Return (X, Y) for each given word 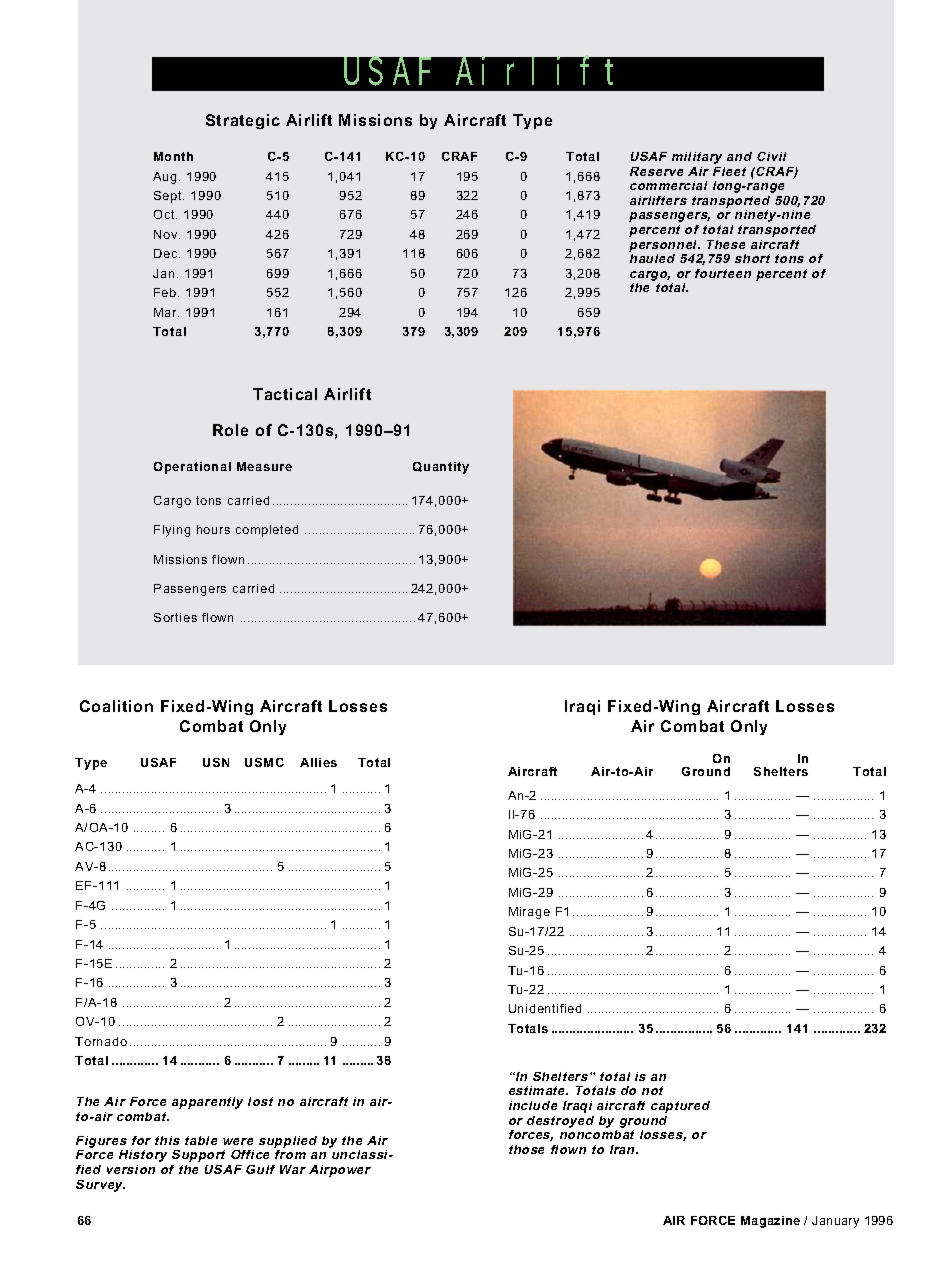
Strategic (243, 121)
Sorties (175, 617)
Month (173, 156)
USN (216, 762)
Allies (318, 762)
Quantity (441, 468)
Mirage (529, 913)
